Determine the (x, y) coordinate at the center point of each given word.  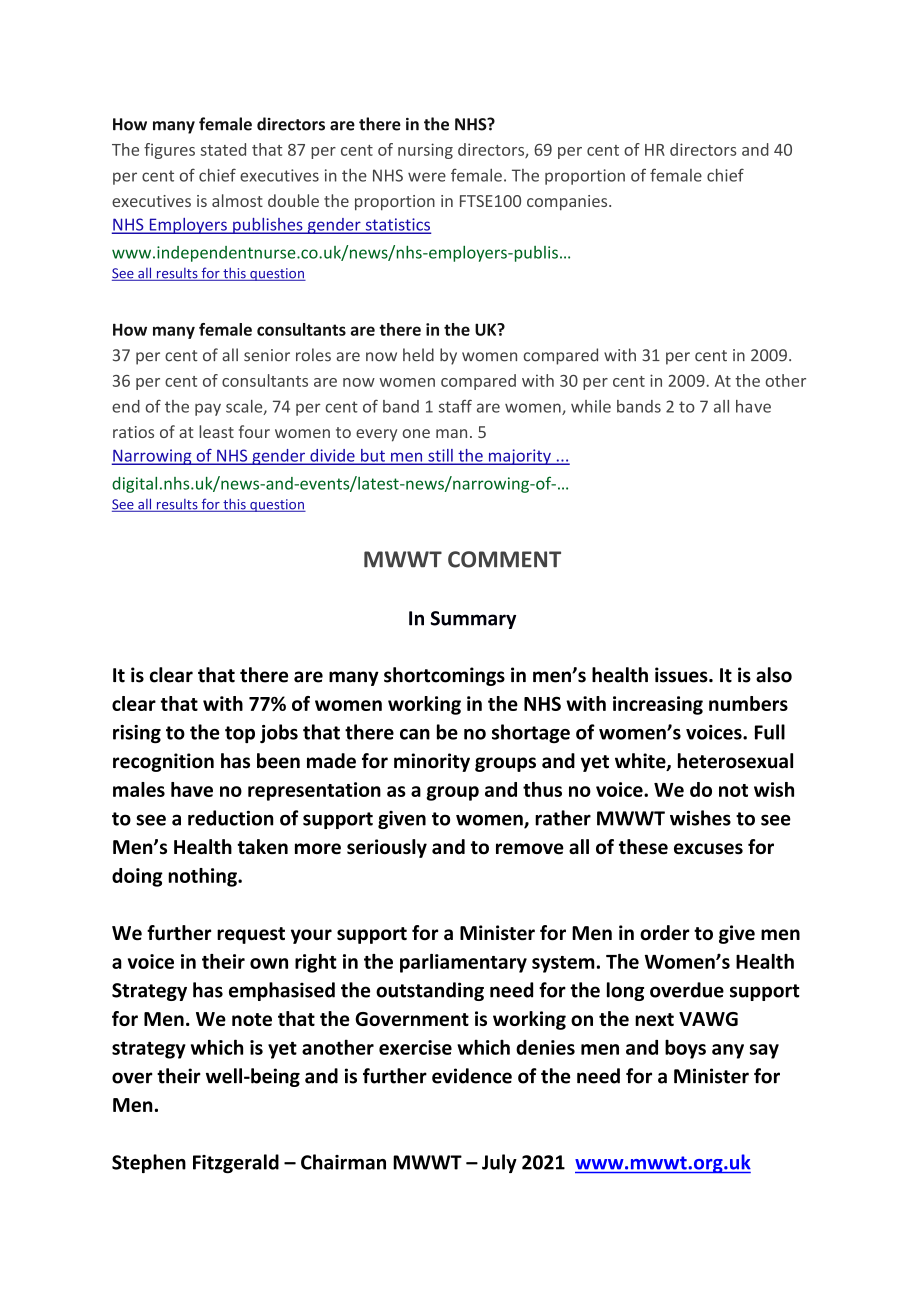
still (440, 456)
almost (237, 200)
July (499, 1163)
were (427, 177)
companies (568, 203)
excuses (708, 849)
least (216, 431)
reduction (230, 818)
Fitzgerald (236, 1163)
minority (432, 762)
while (591, 406)
